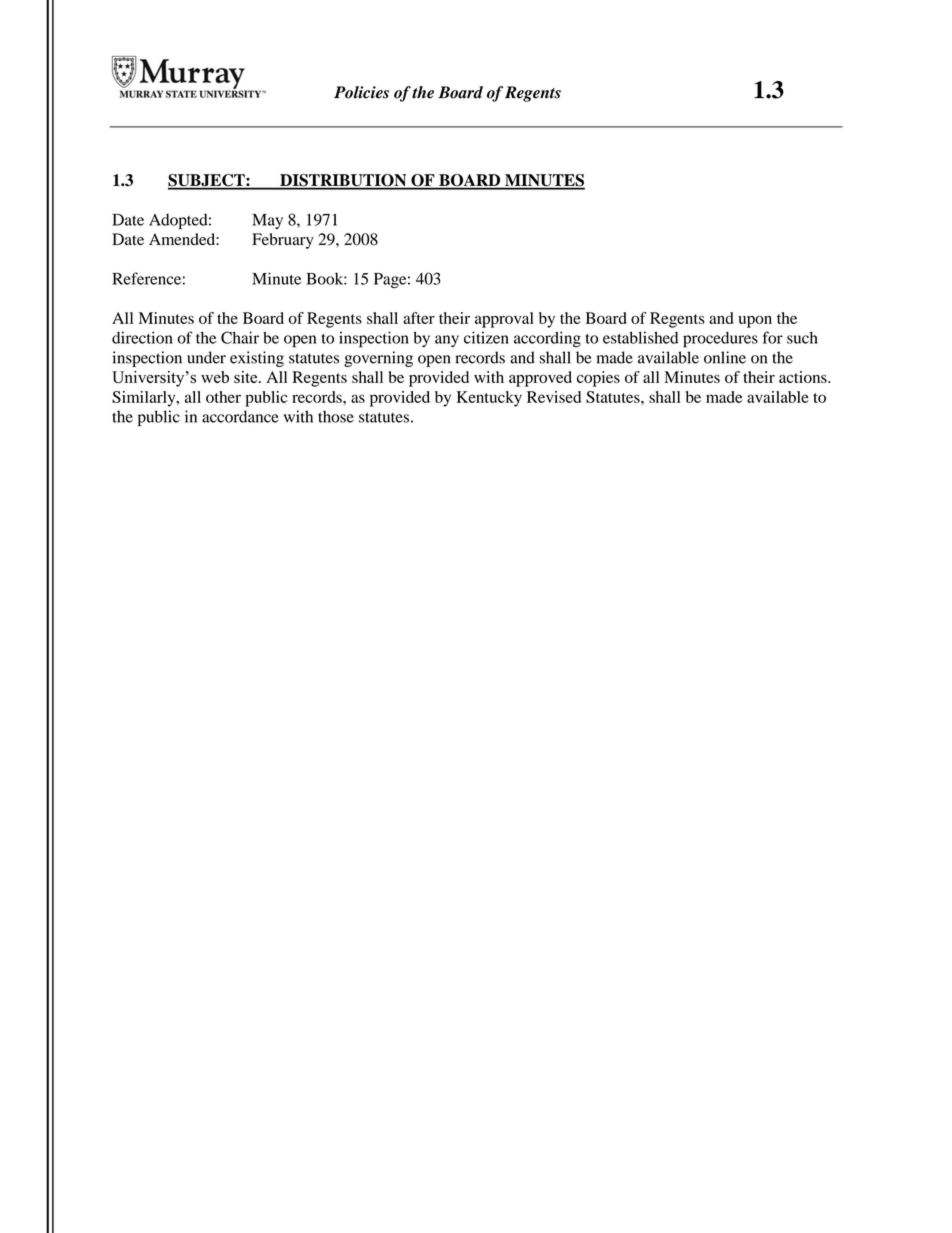 This screenshot has width=952, height=1233. What do you see at coordinates (489, 399) in the screenshot?
I see `Kentucky` at bounding box center [489, 399].
